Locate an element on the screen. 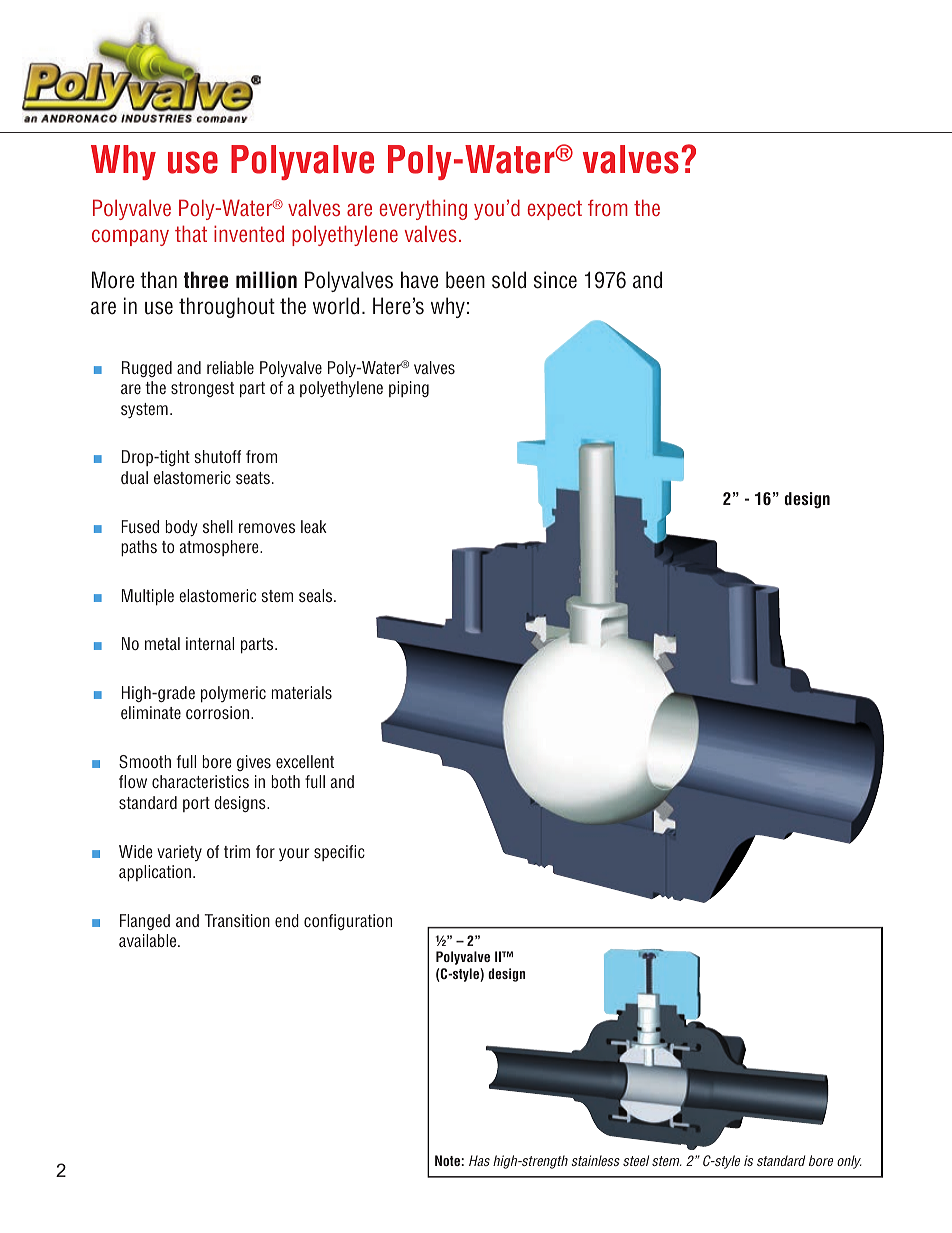  expect is located at coordinates (555, 210).
